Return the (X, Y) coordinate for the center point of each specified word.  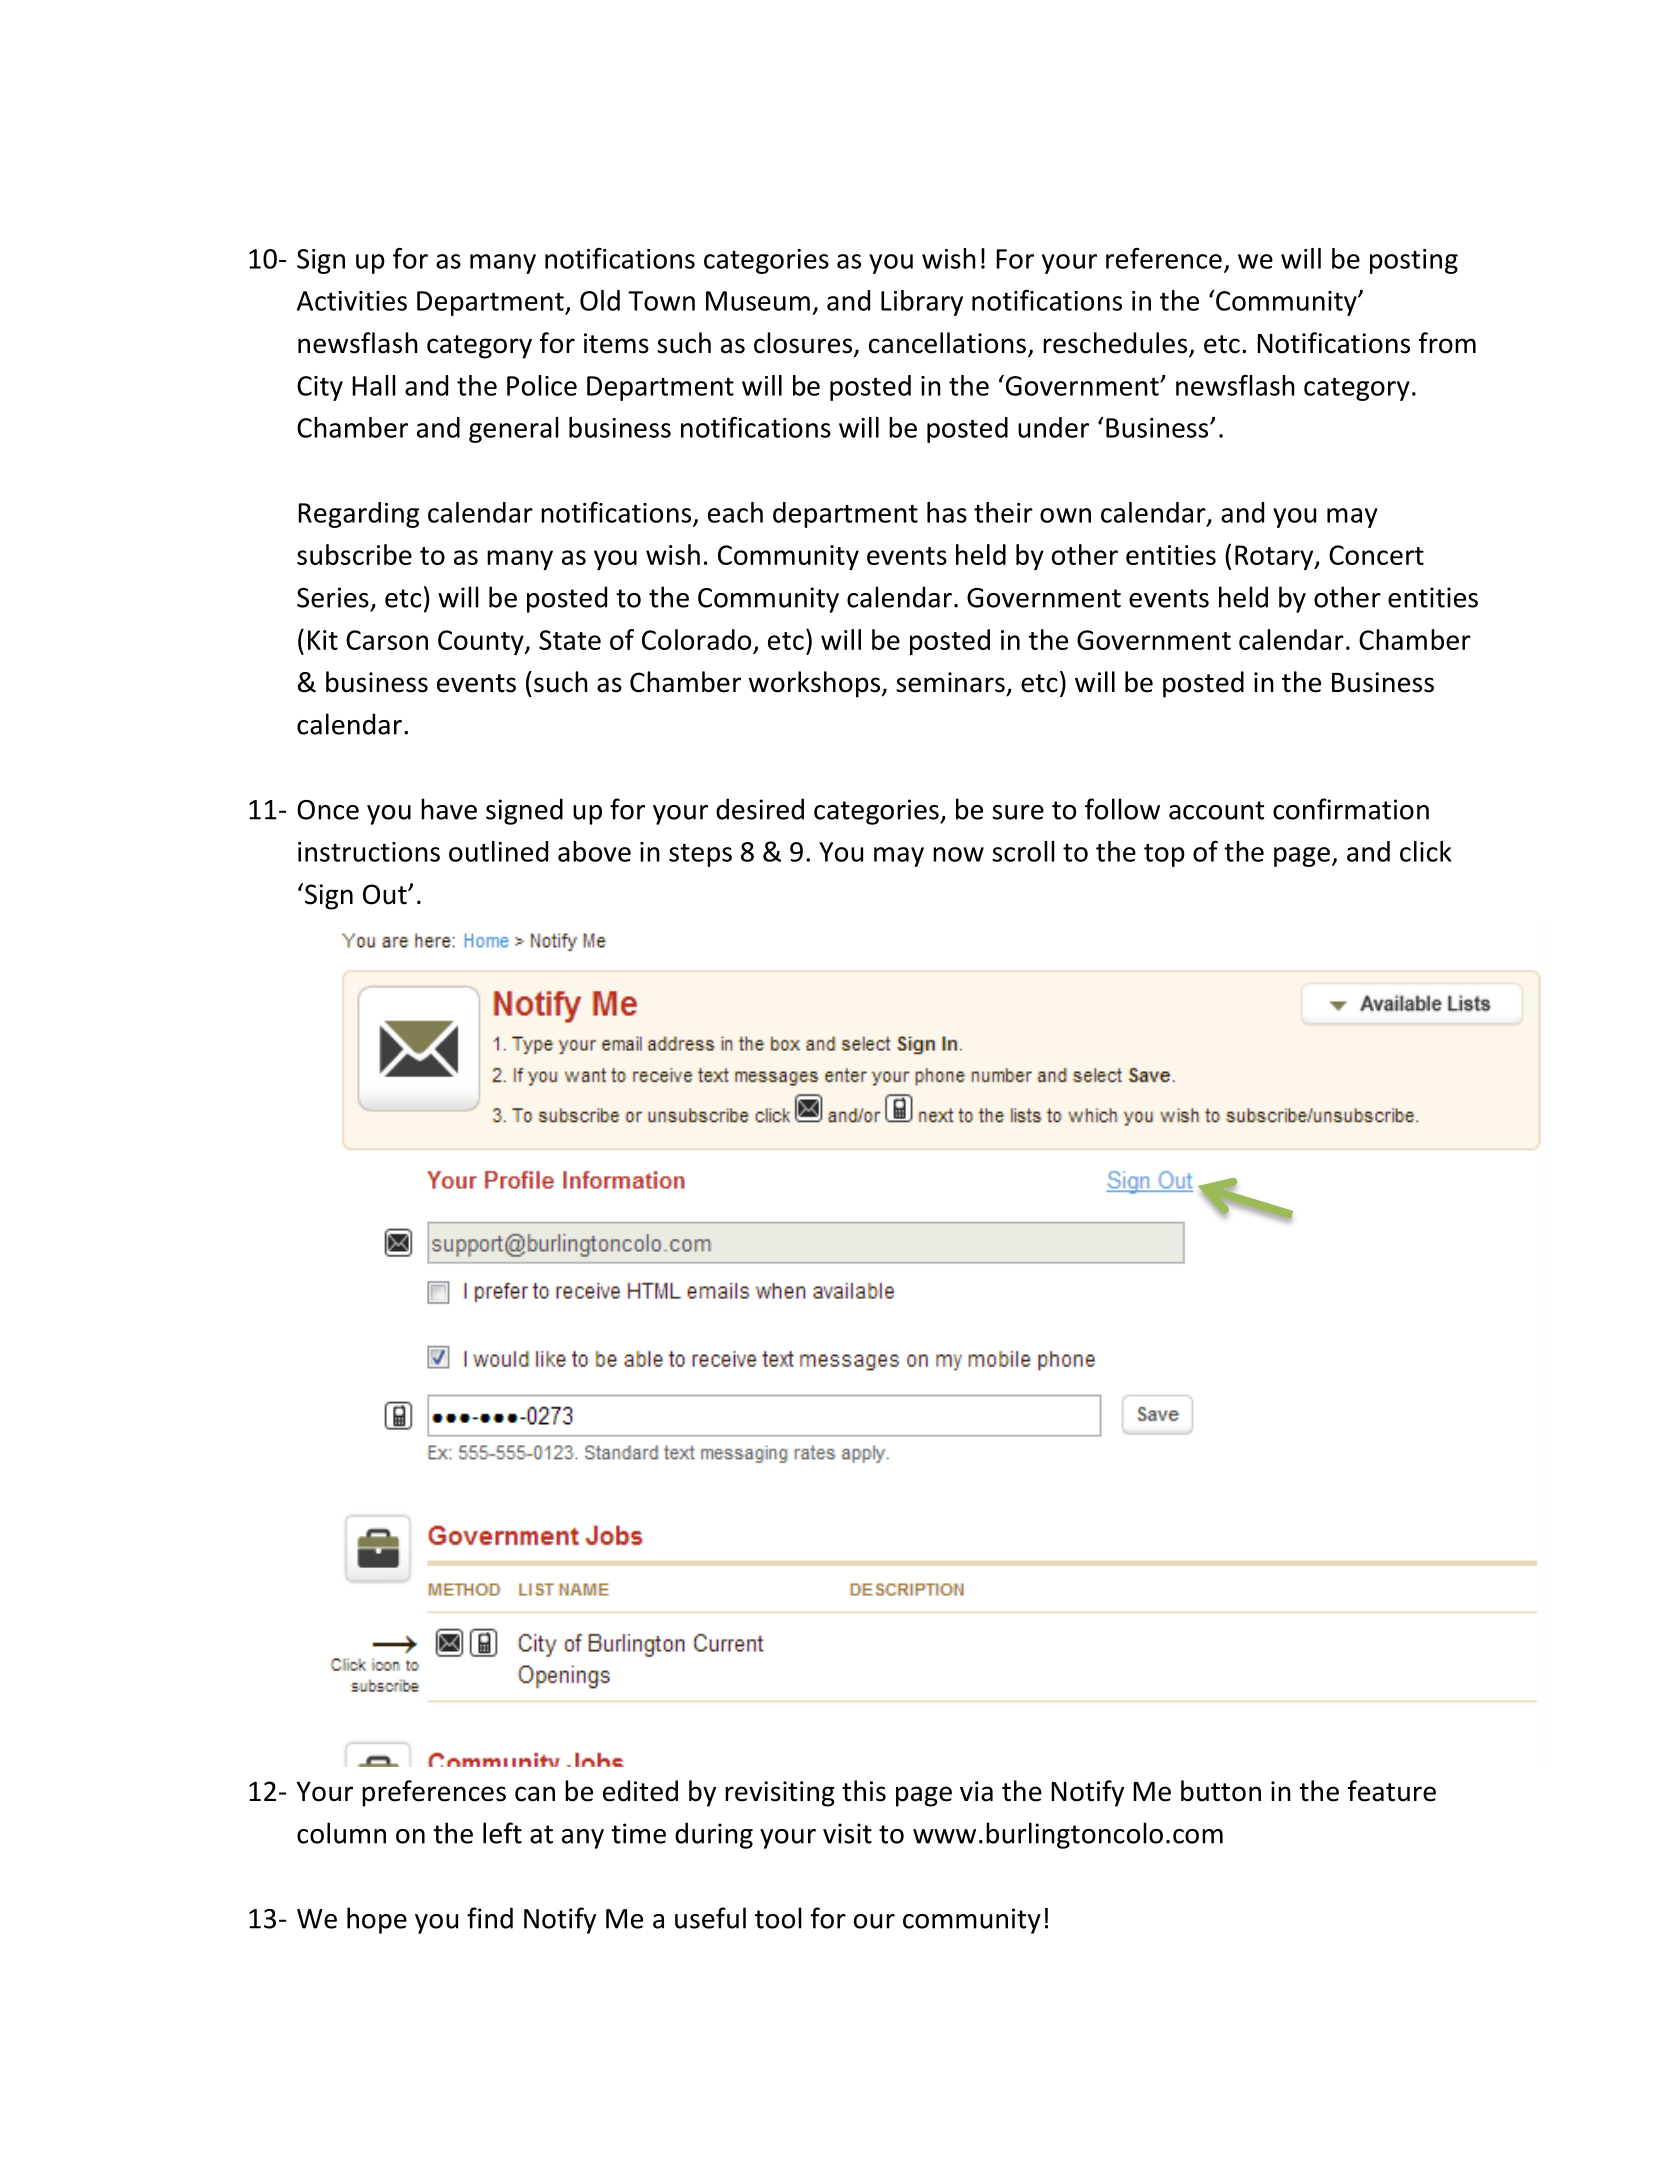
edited (640, 1791)
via (976, 1791)
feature (1392, 1791)
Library (922, 303)
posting (1414, 261)
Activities (352, 301)
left (502, 1833)
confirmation (1351, 809)
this (864, 1791)
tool (778, 1918)
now (958, 854)
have (449, 809)
